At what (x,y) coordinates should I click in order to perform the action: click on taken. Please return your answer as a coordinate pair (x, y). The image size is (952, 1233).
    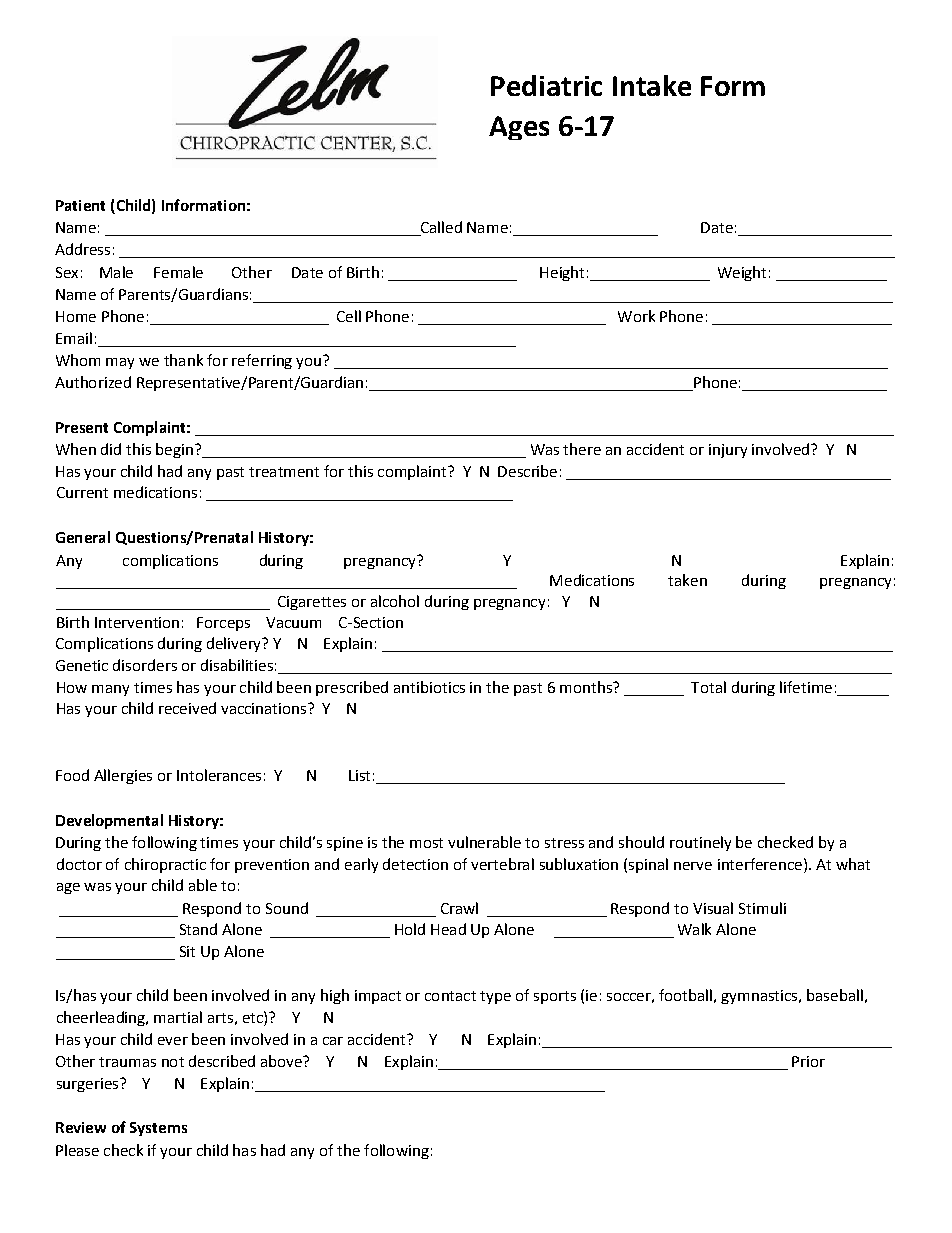
    Looking at the image, I should click on (687, 580).
